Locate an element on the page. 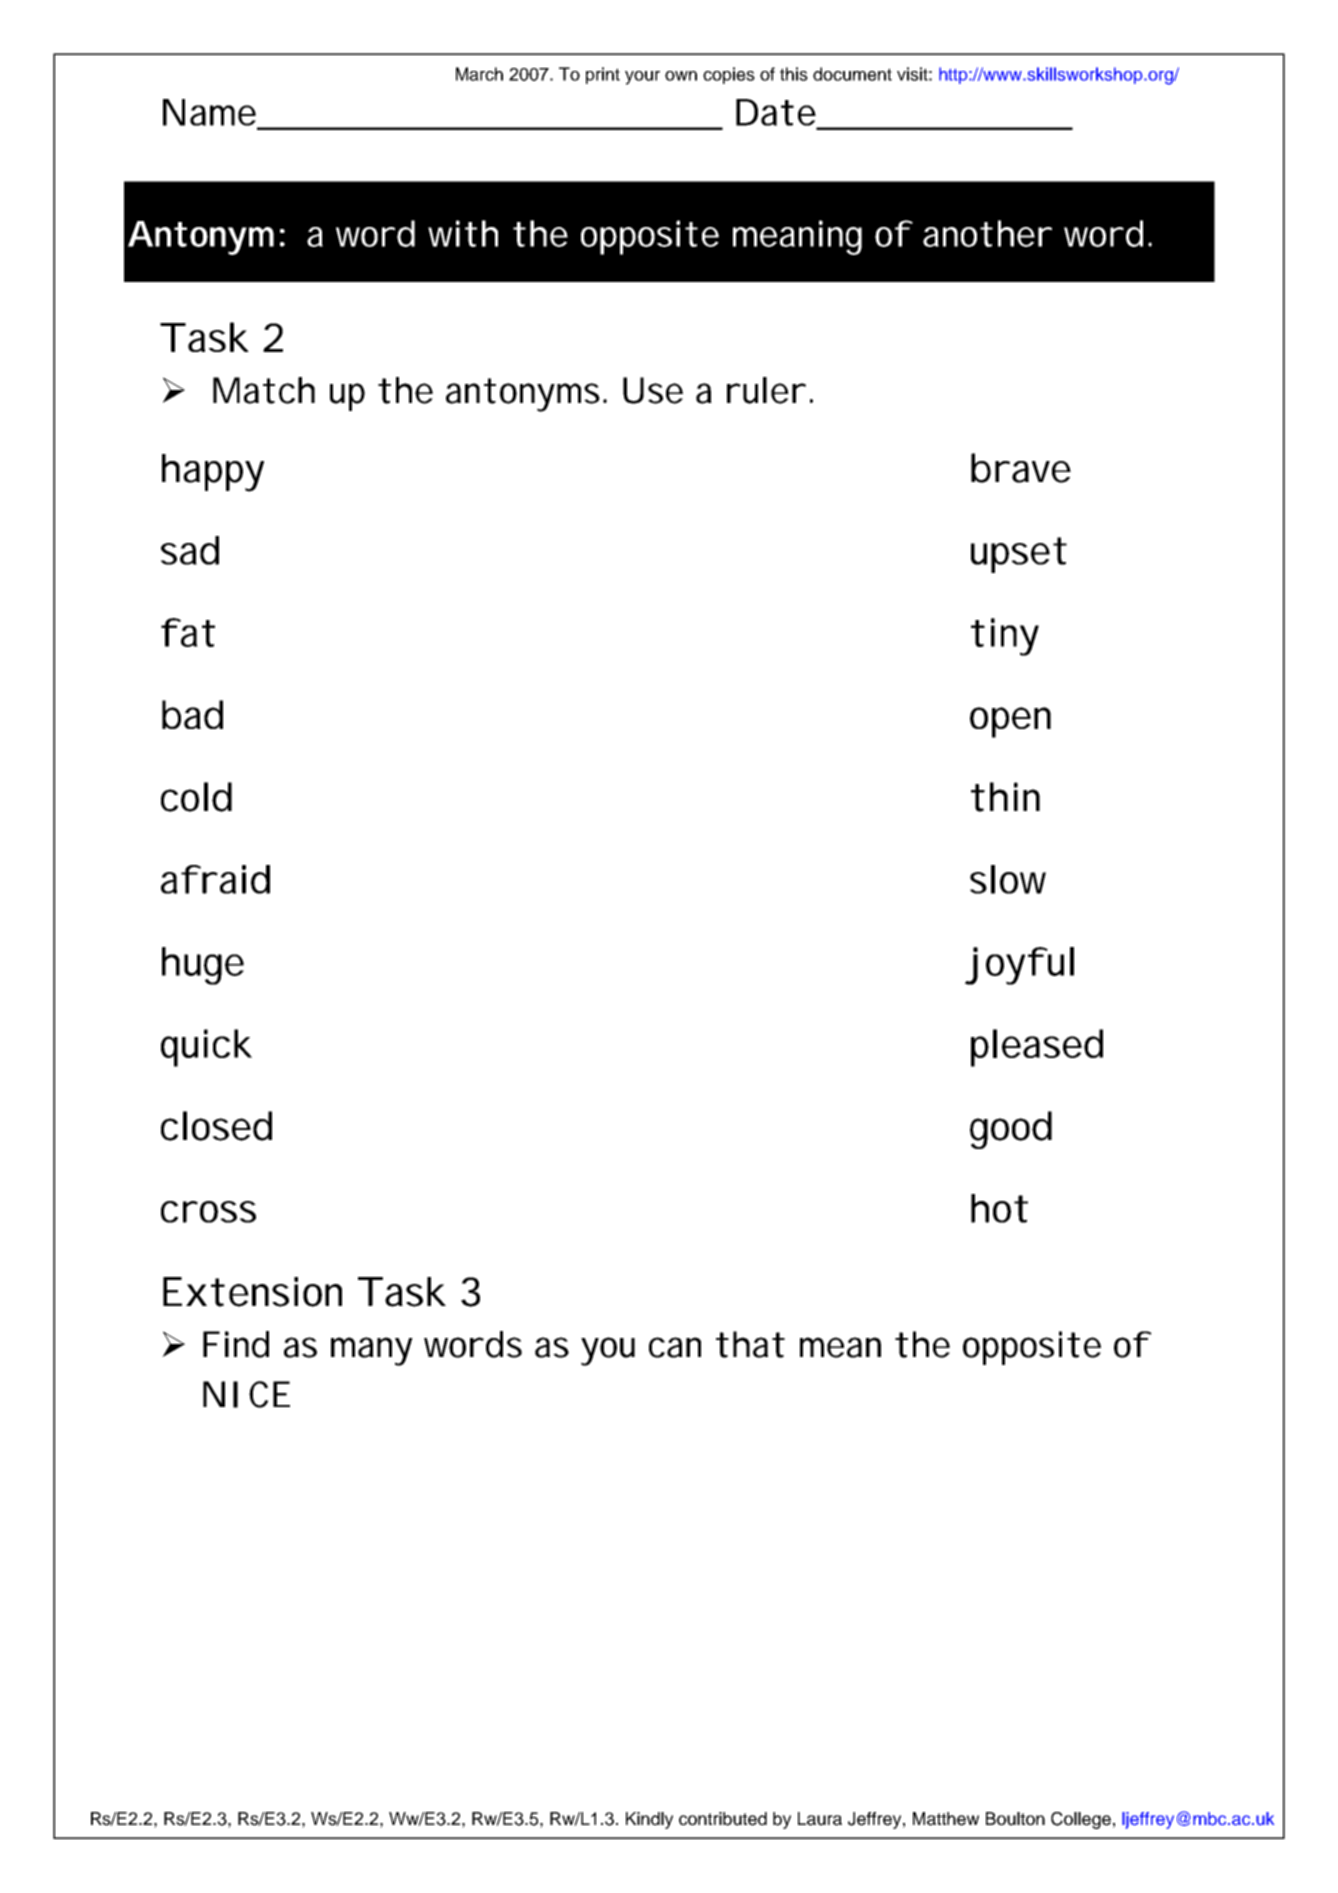 Image resolution: width=1338 pixels, height=1893 pixels. another is located at coordinates (987, 233).
